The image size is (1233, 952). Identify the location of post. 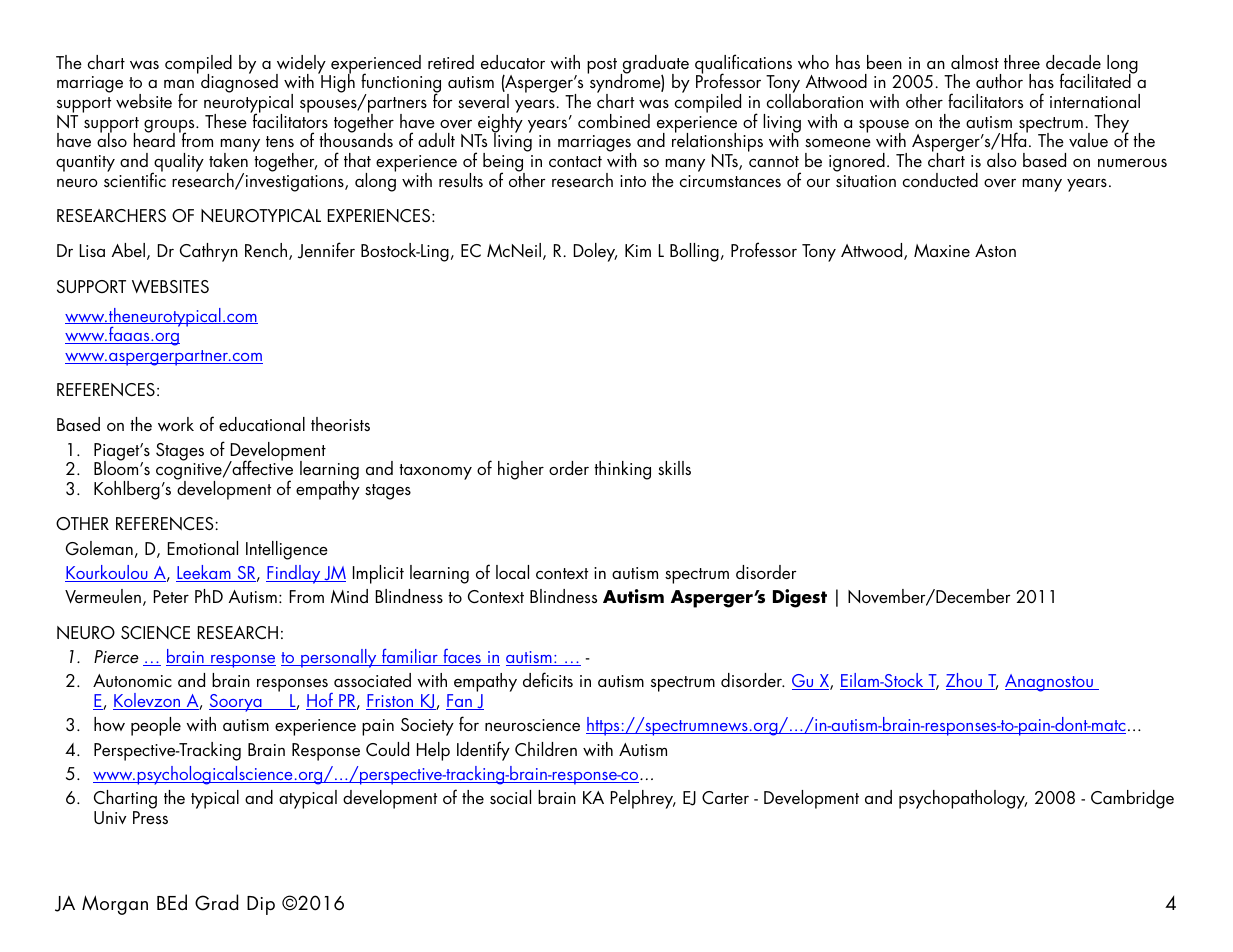
(602, 66).
